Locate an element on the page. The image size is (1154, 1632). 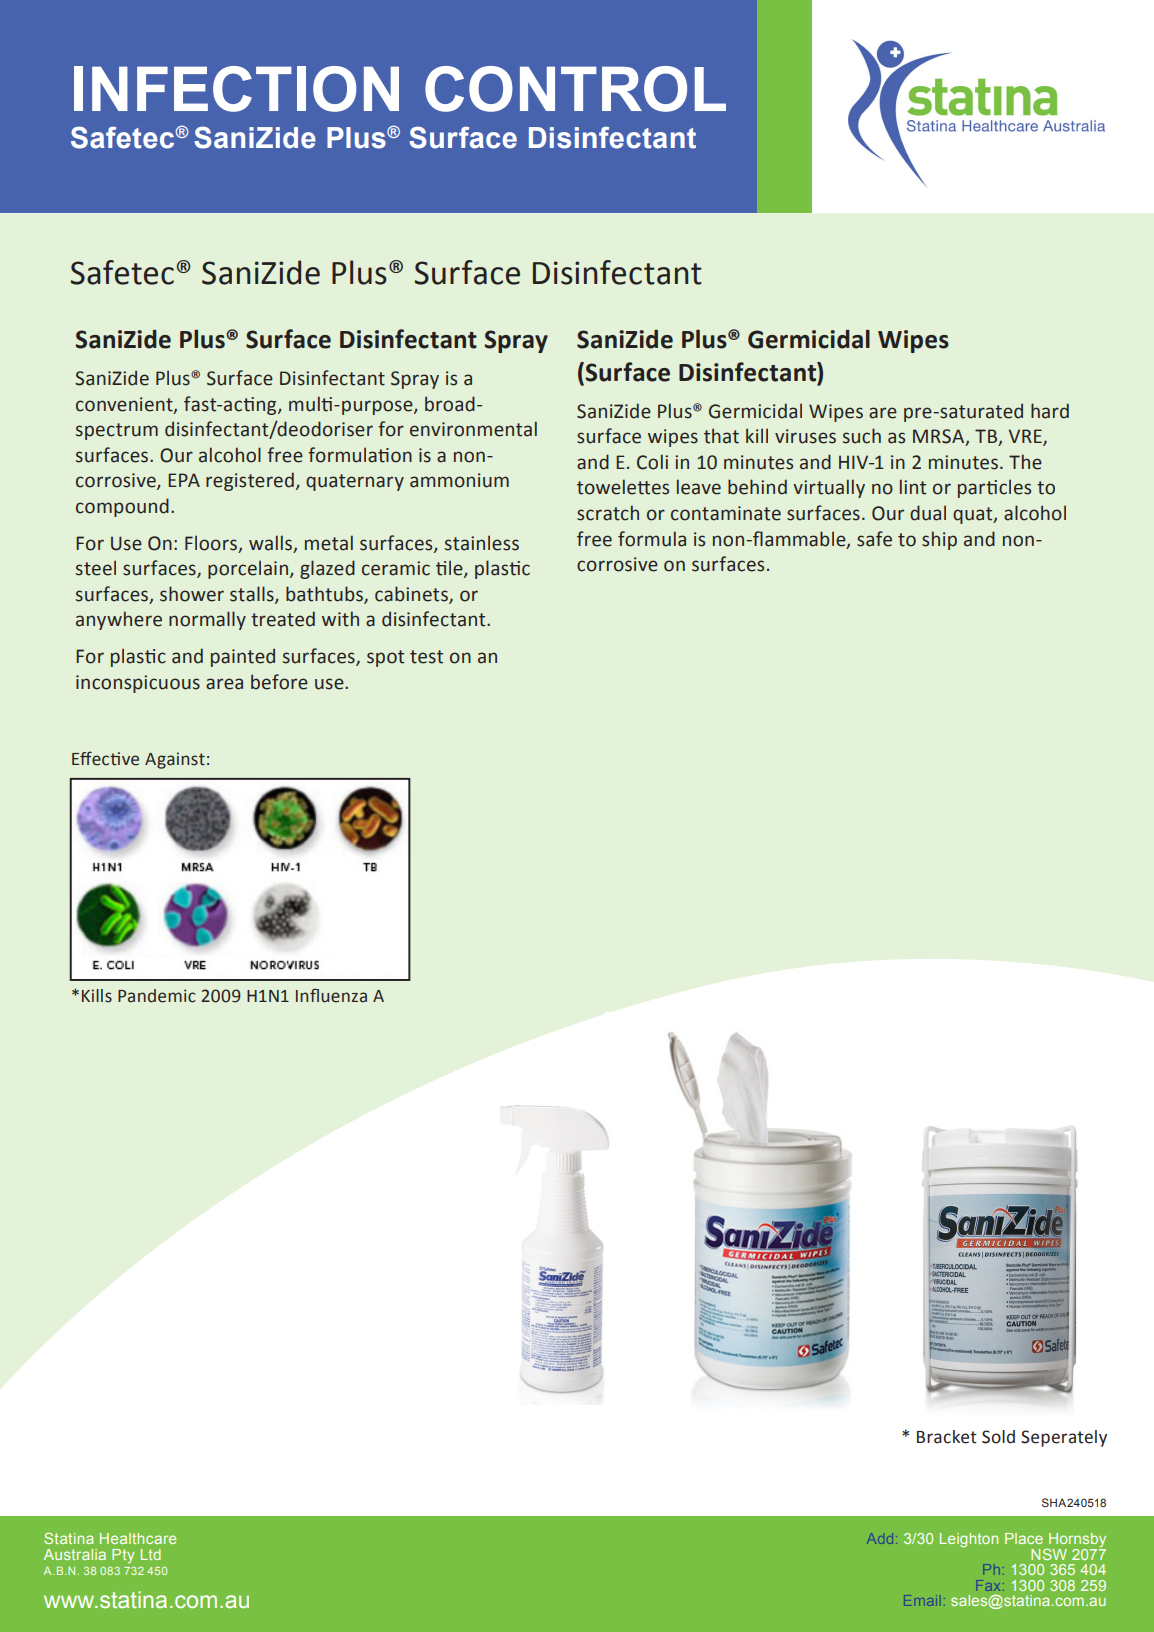
shower is located at coordinates (192, 594).
